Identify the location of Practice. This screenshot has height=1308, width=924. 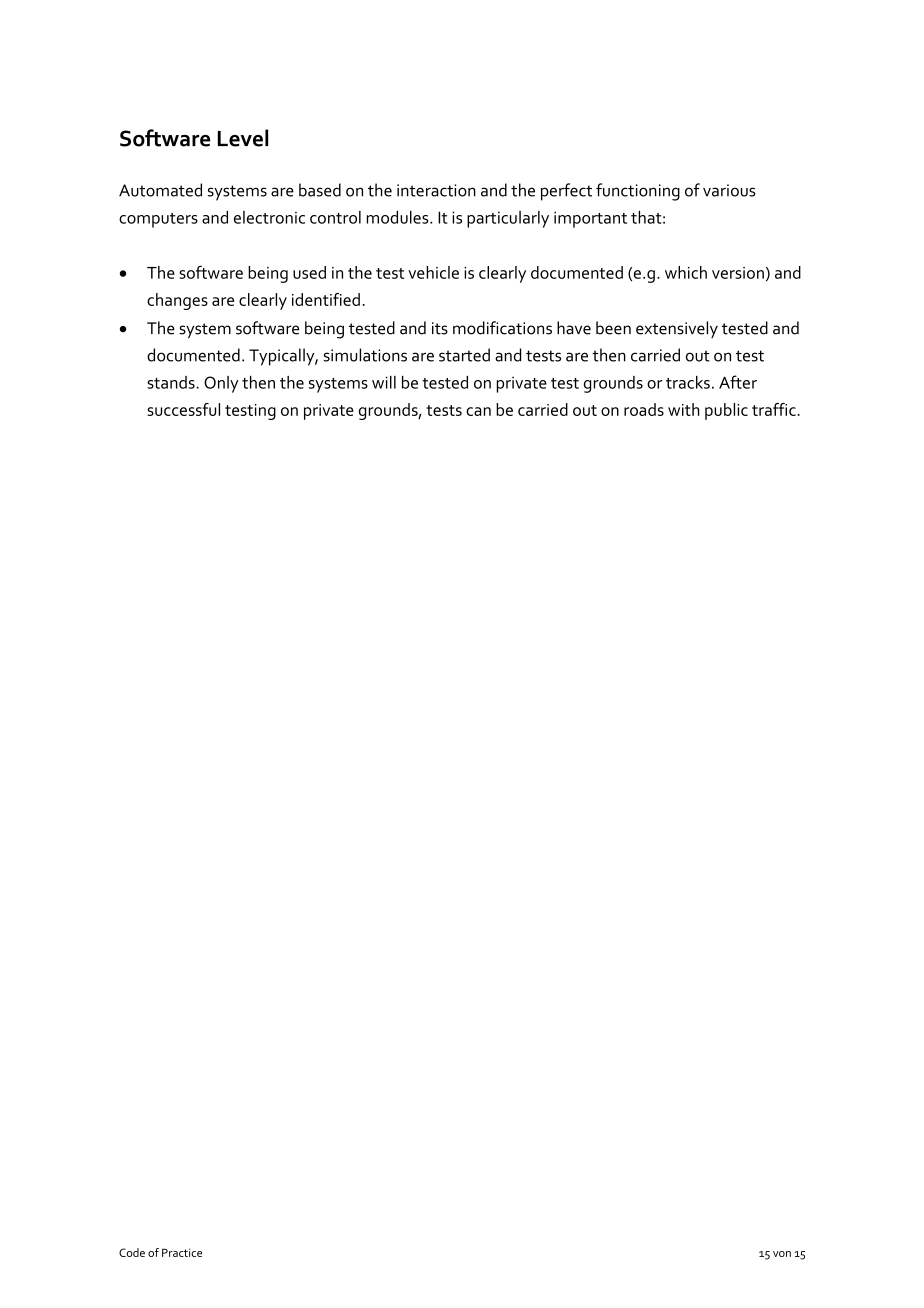
(182, 1252).
